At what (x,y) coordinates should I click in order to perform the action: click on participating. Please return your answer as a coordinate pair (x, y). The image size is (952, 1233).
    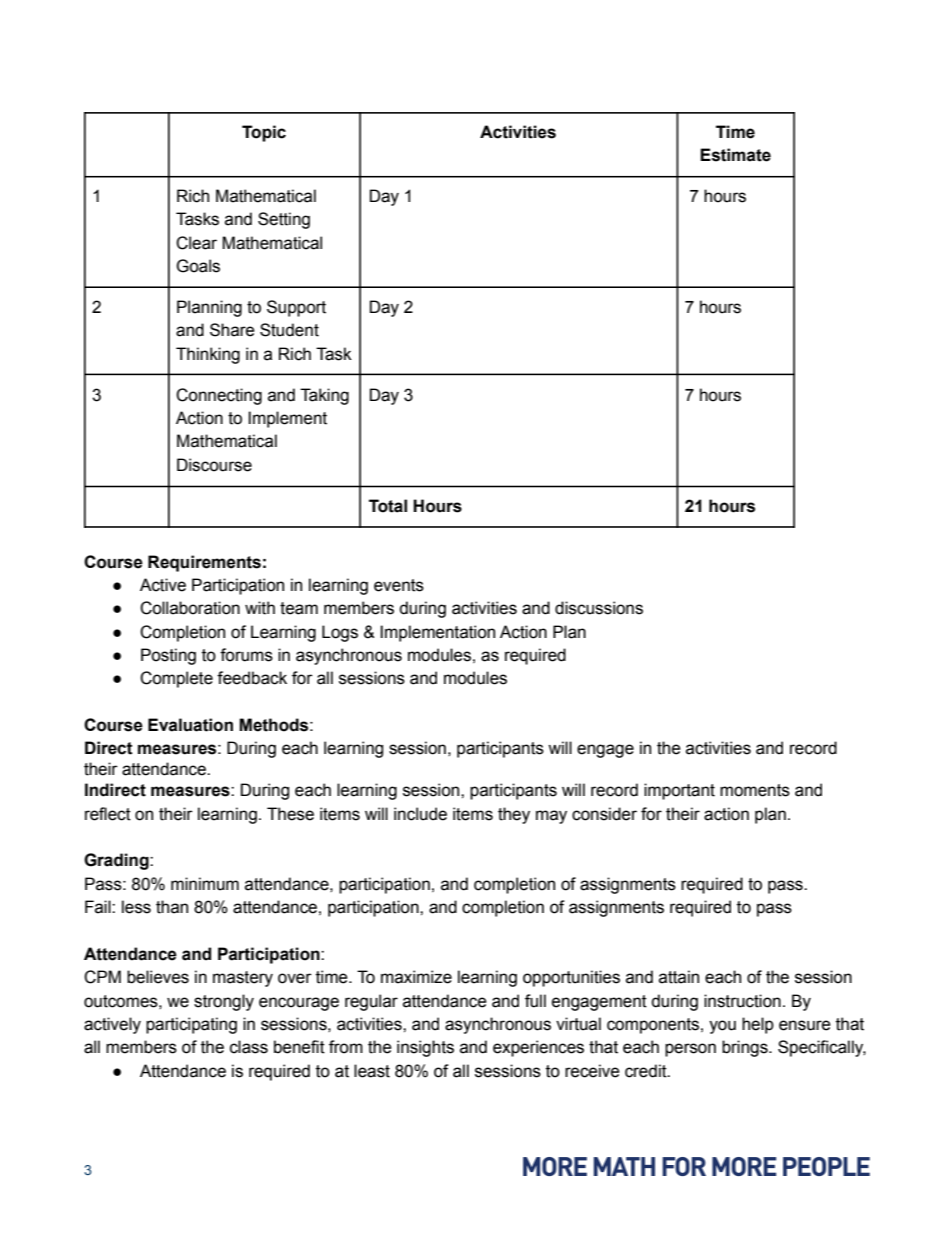
    Looking at the image, I should click on (191, 1025).
